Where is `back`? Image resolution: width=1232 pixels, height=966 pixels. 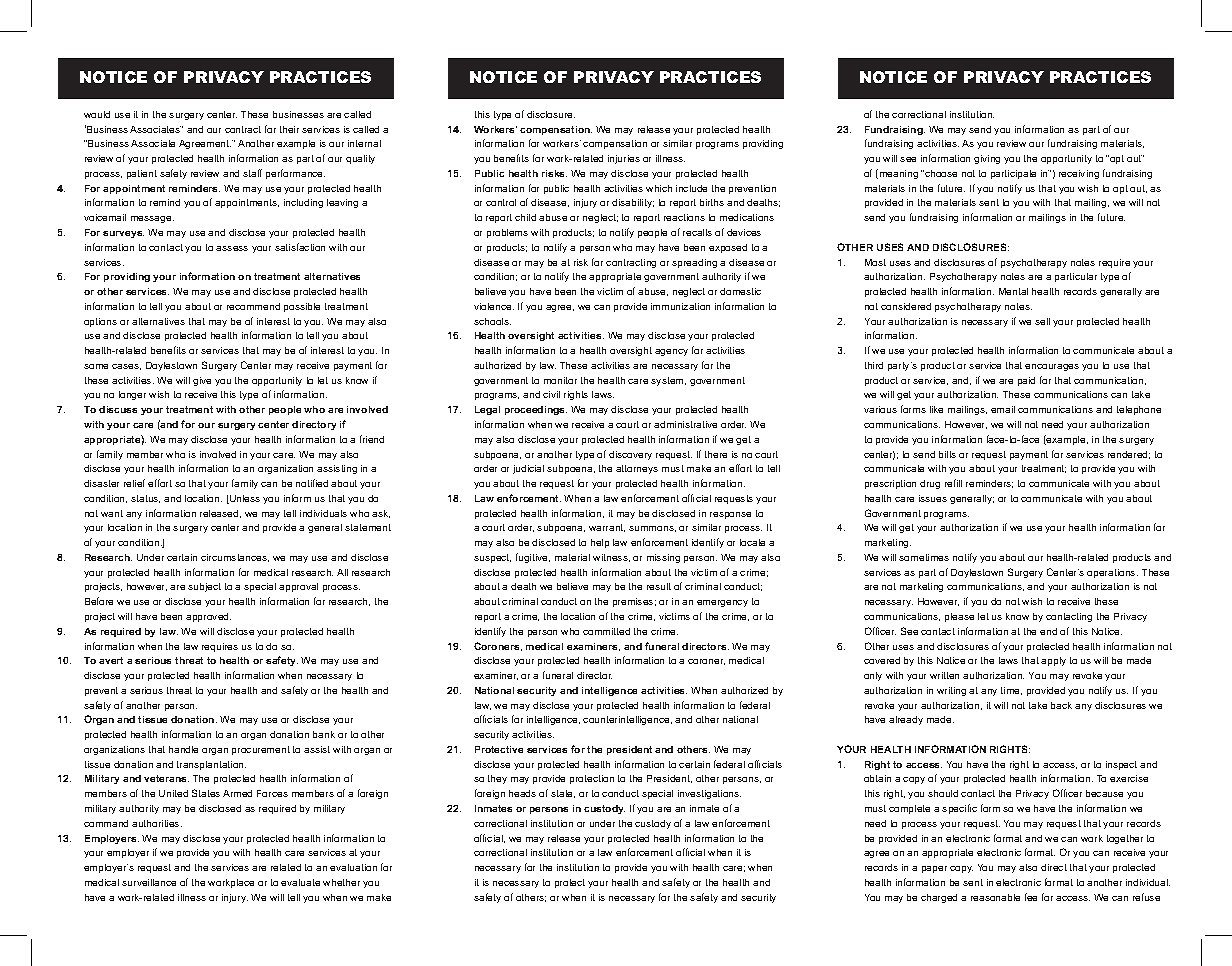 back is located at coordinates (1061, 705).
